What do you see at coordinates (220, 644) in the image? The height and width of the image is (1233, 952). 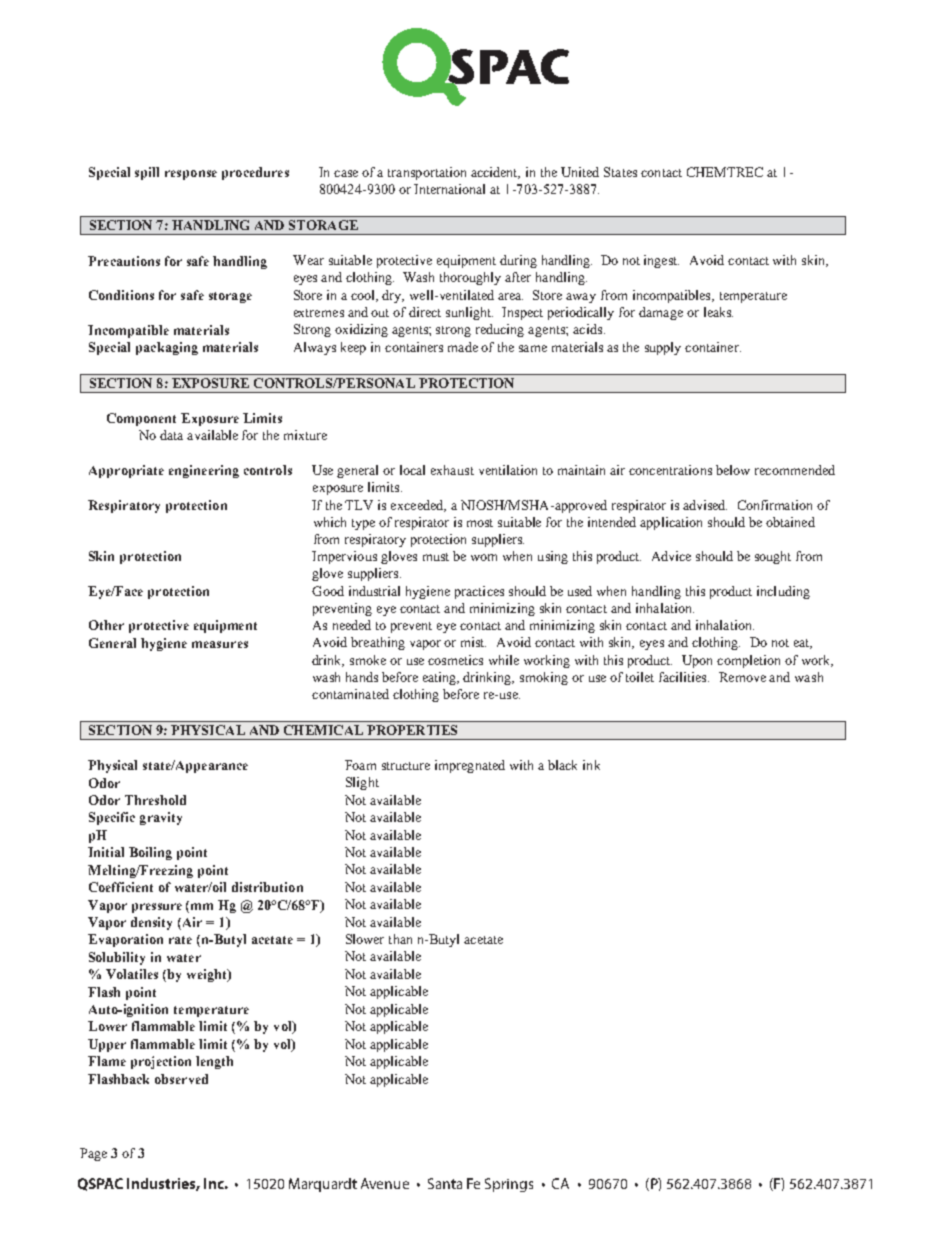 I see `measures` at bounding box center [220, 644].
